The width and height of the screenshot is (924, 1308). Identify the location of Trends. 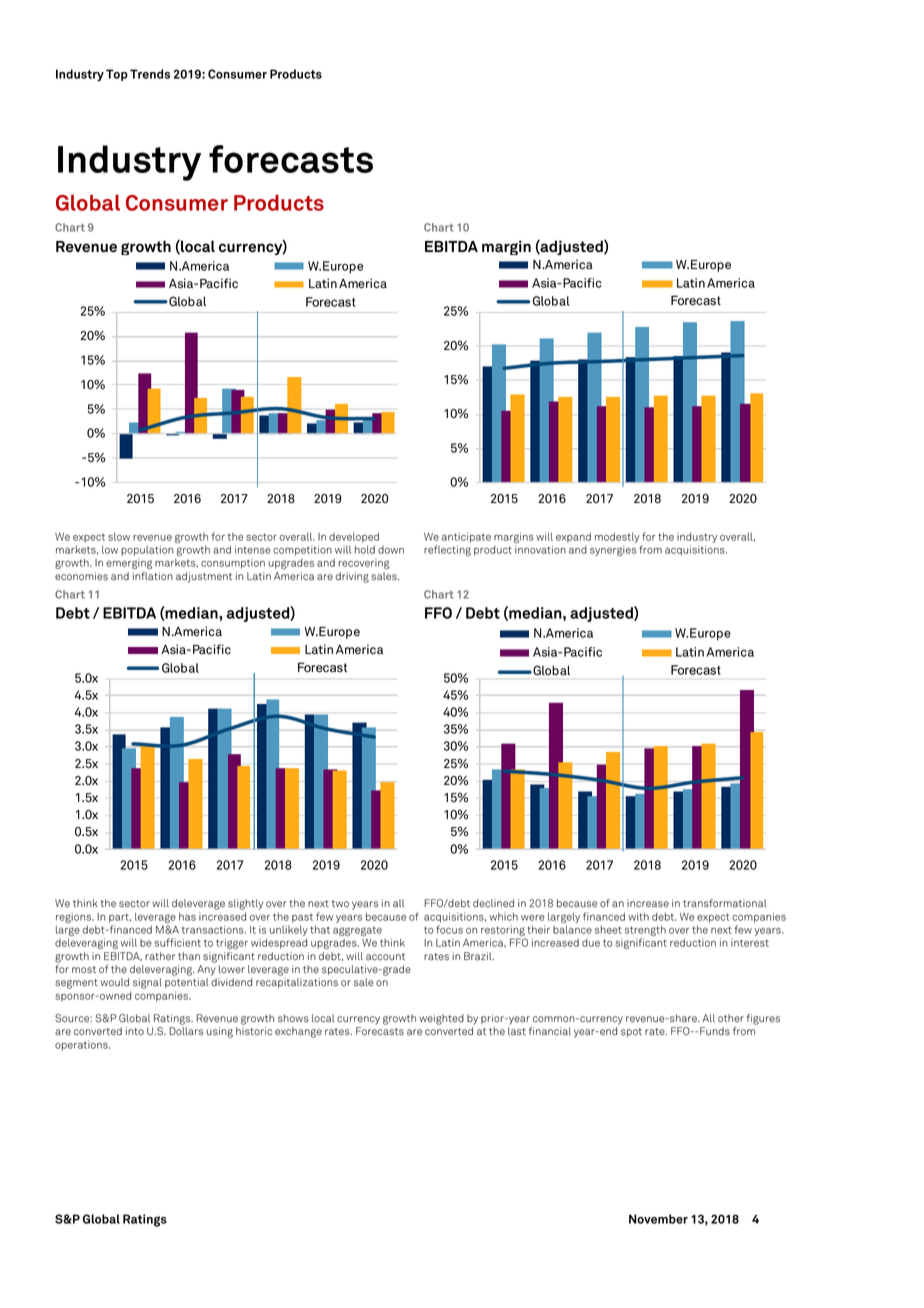
(150, 74).
